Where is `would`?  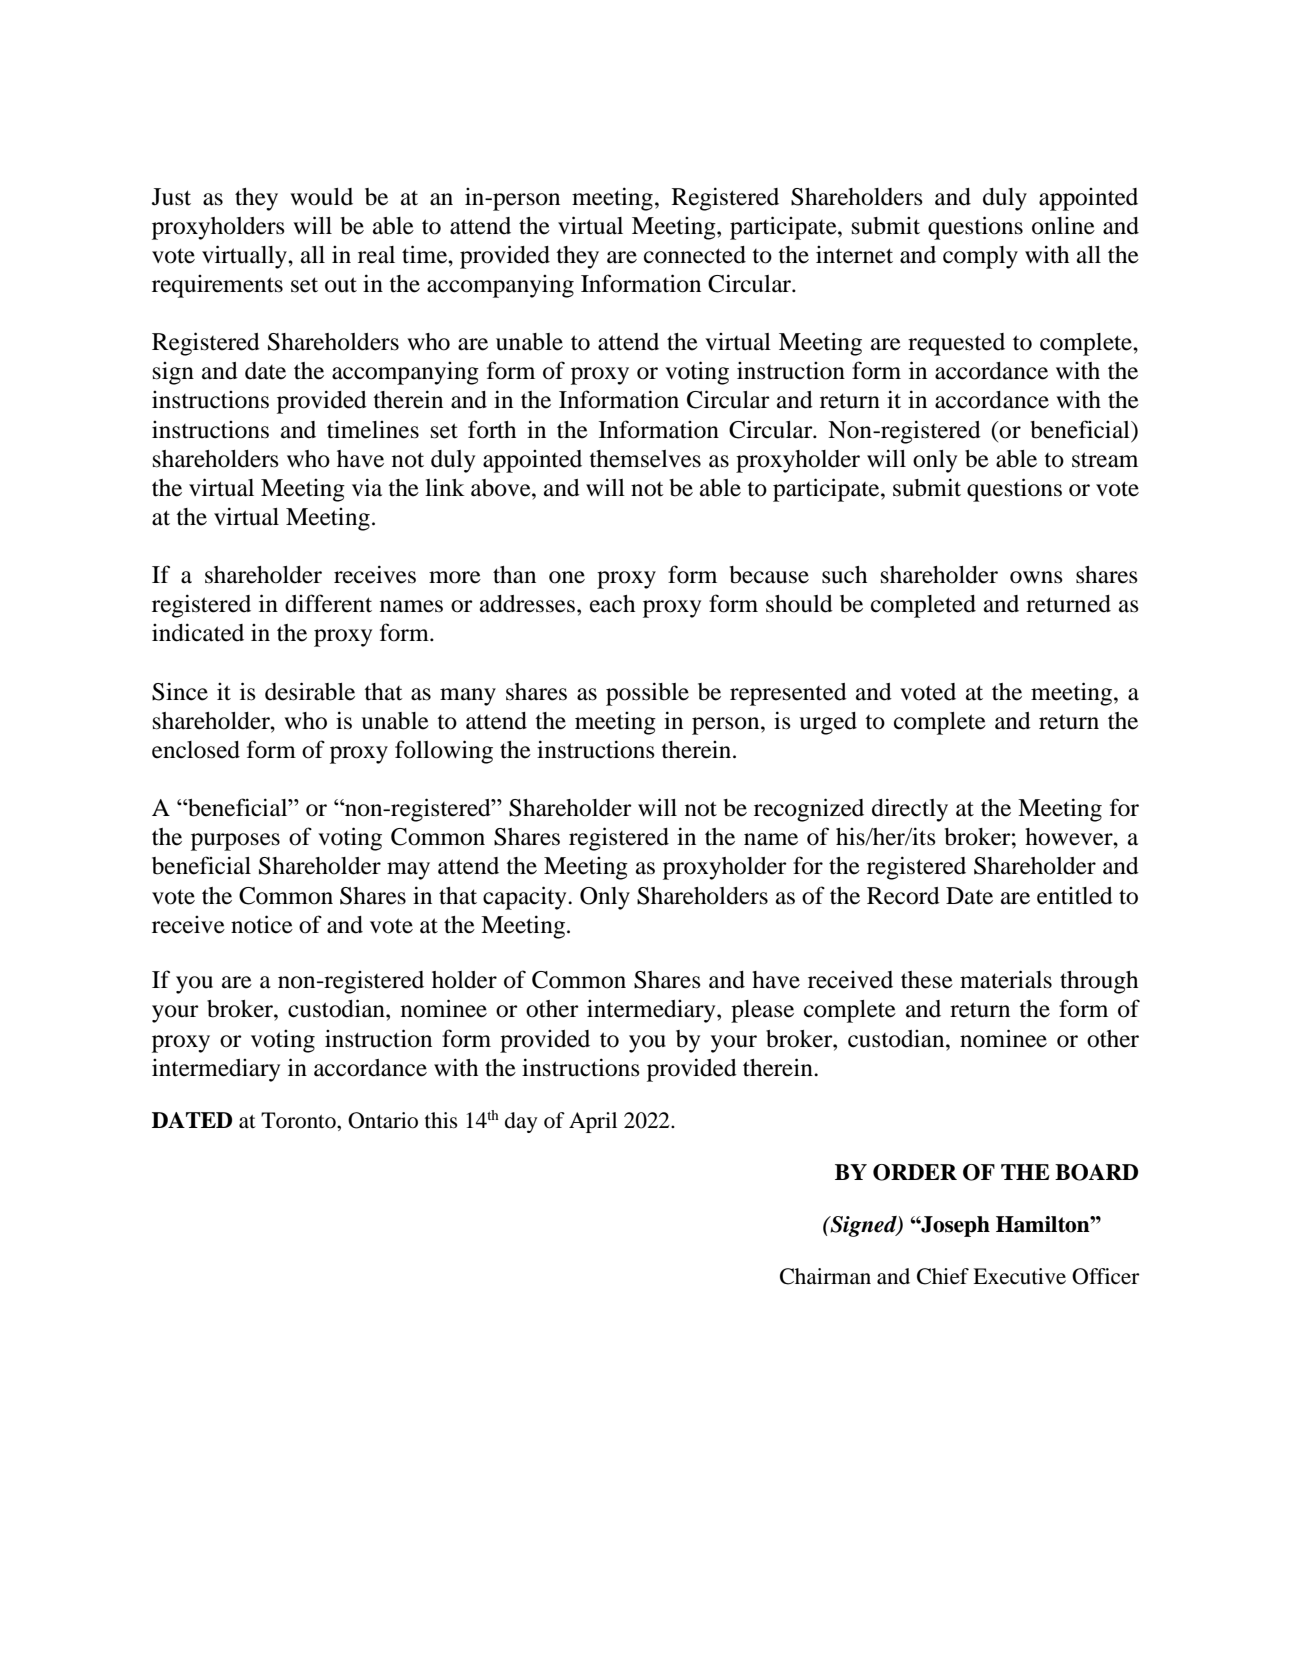 would is located at coordinates (321, 197).
